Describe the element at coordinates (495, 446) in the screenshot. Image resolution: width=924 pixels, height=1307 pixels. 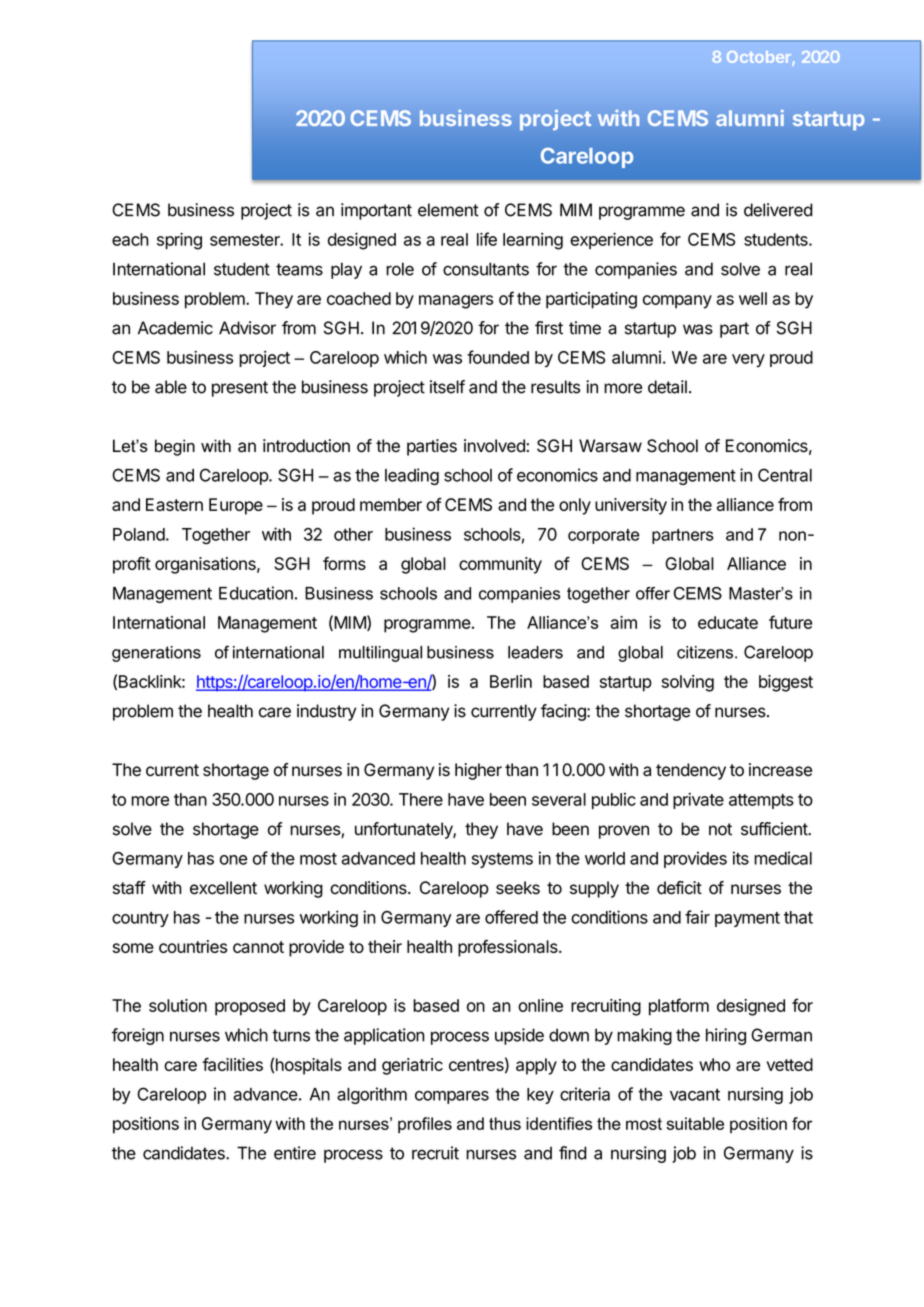
I see `involved` at that location.
